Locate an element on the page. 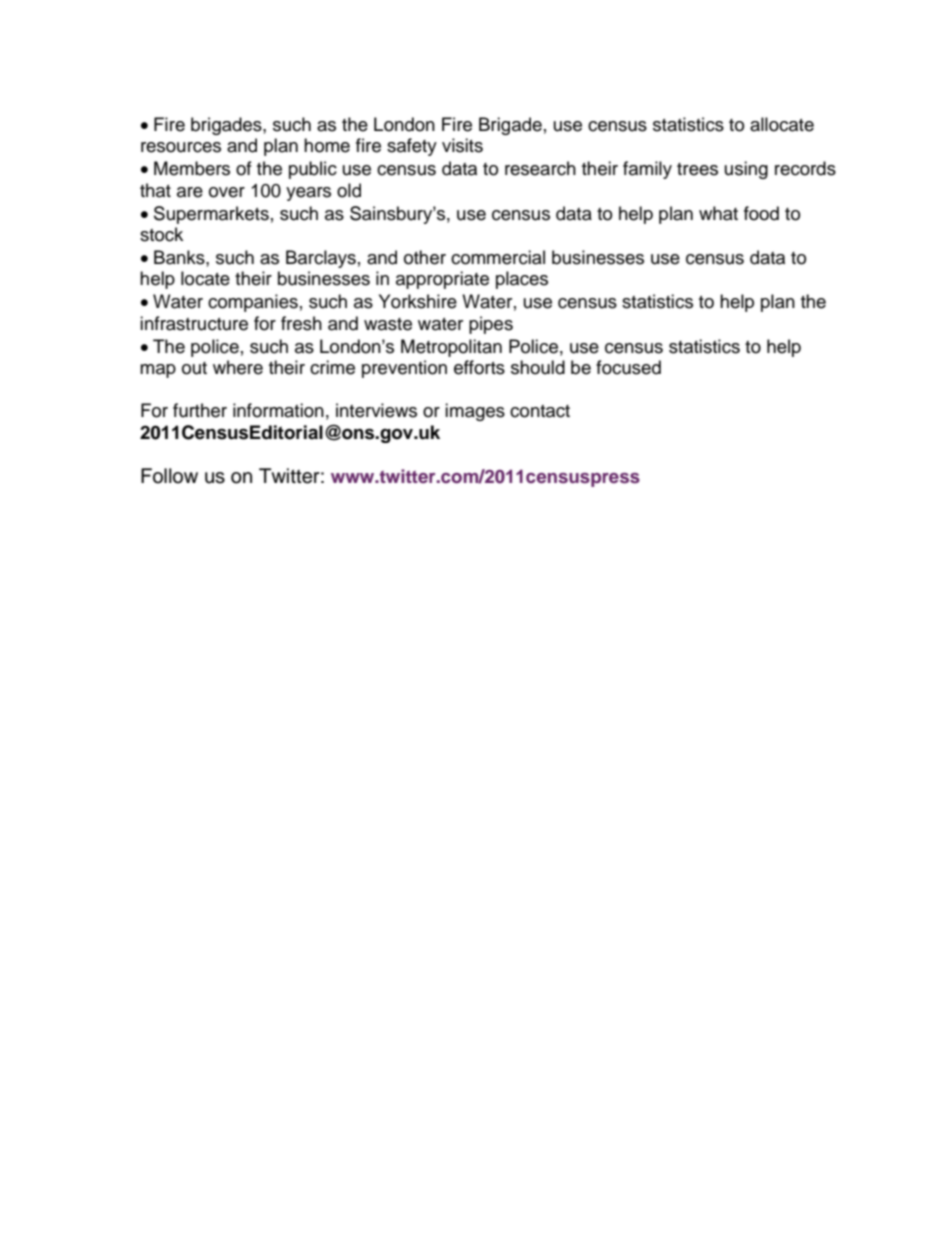 This image has height=1233, width=952. visits is located at coordinates (462, 145).
